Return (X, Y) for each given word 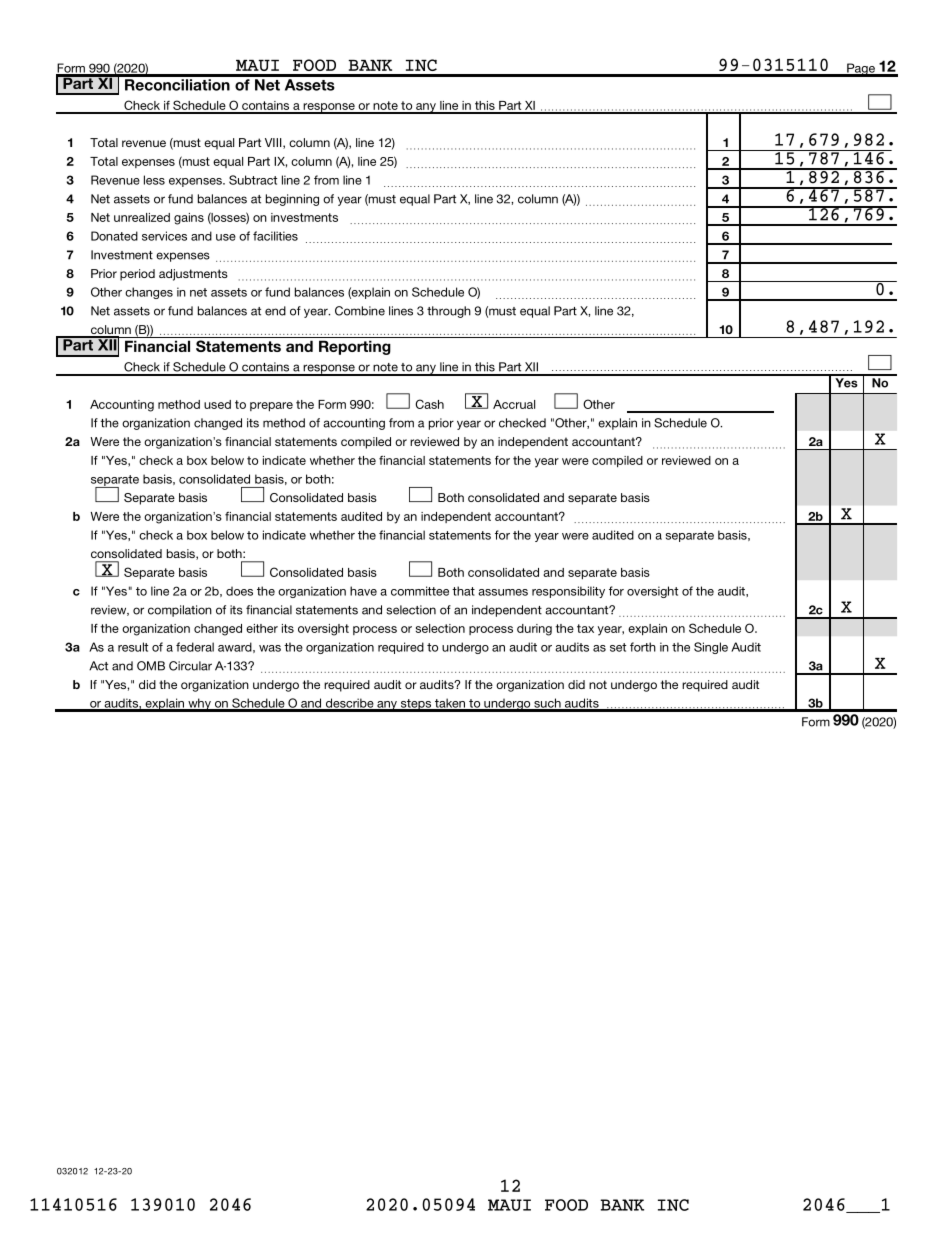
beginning (292, 200)
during (534, 630)
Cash (429, 404)
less (154, 180)
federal (195, 647)
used (217, 404)
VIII (274, 143)
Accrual (514, 404)
